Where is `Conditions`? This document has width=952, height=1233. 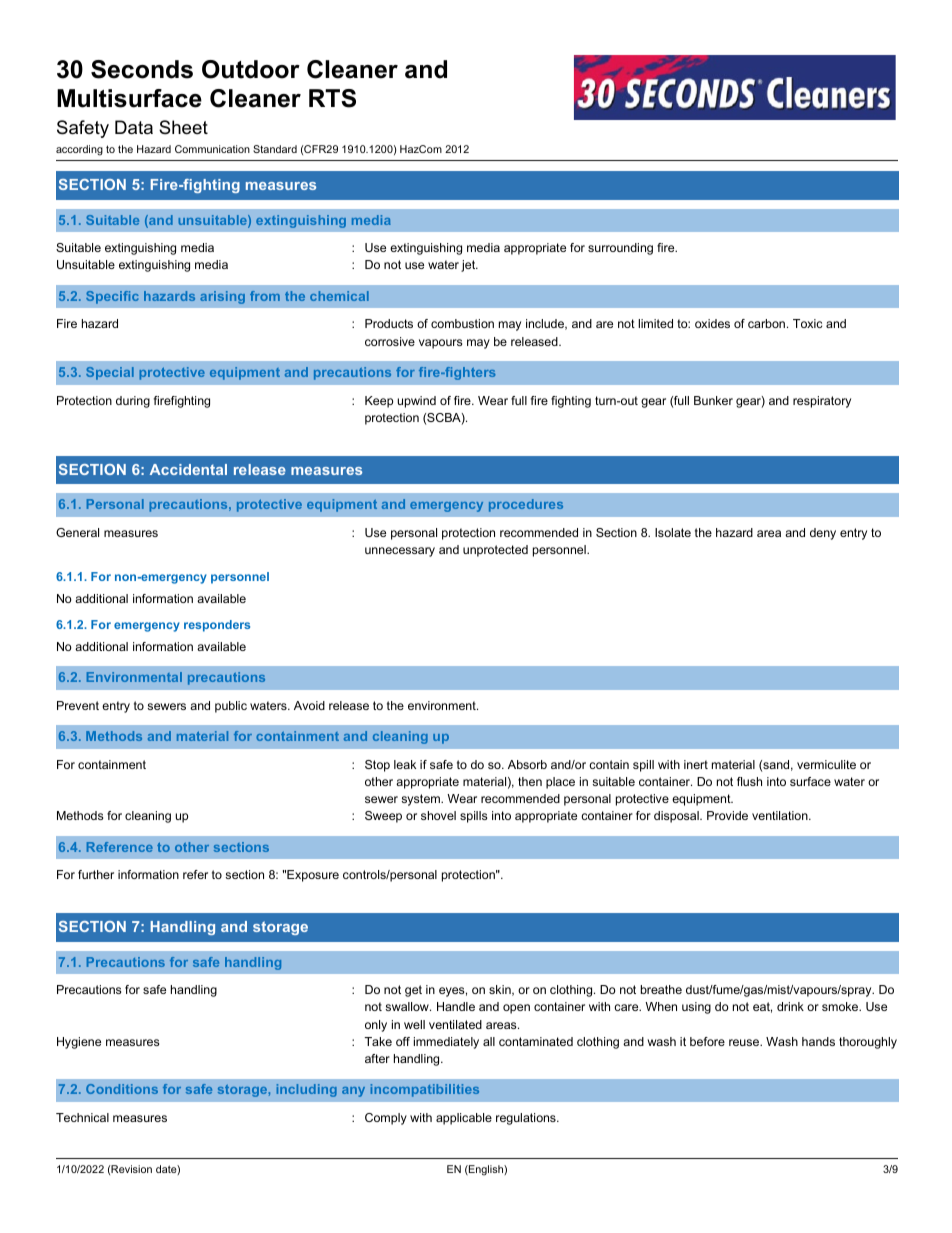 Conditions is located at coordinates (122, 1089).
